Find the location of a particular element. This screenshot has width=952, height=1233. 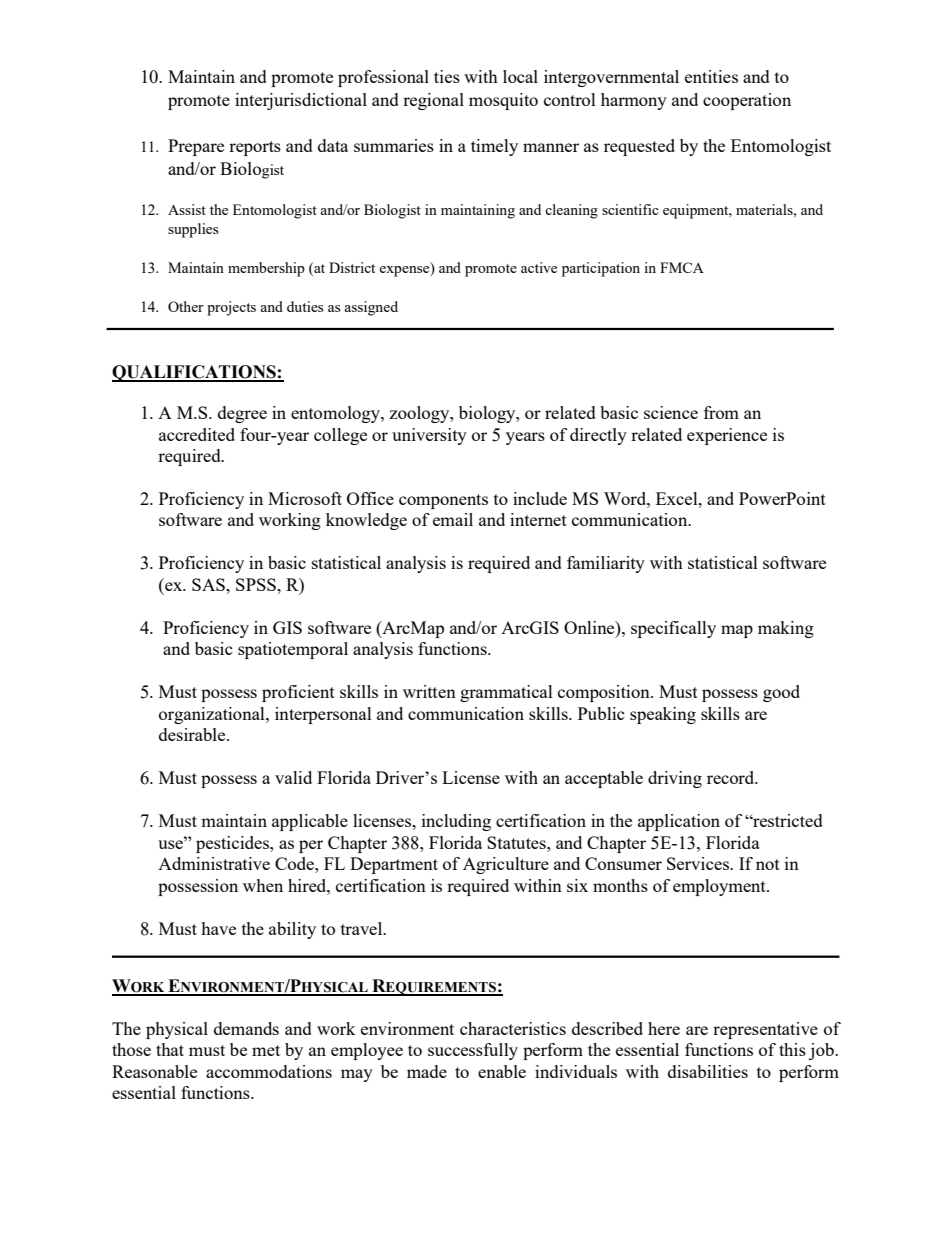

making is located at coordinates (786, 629).
